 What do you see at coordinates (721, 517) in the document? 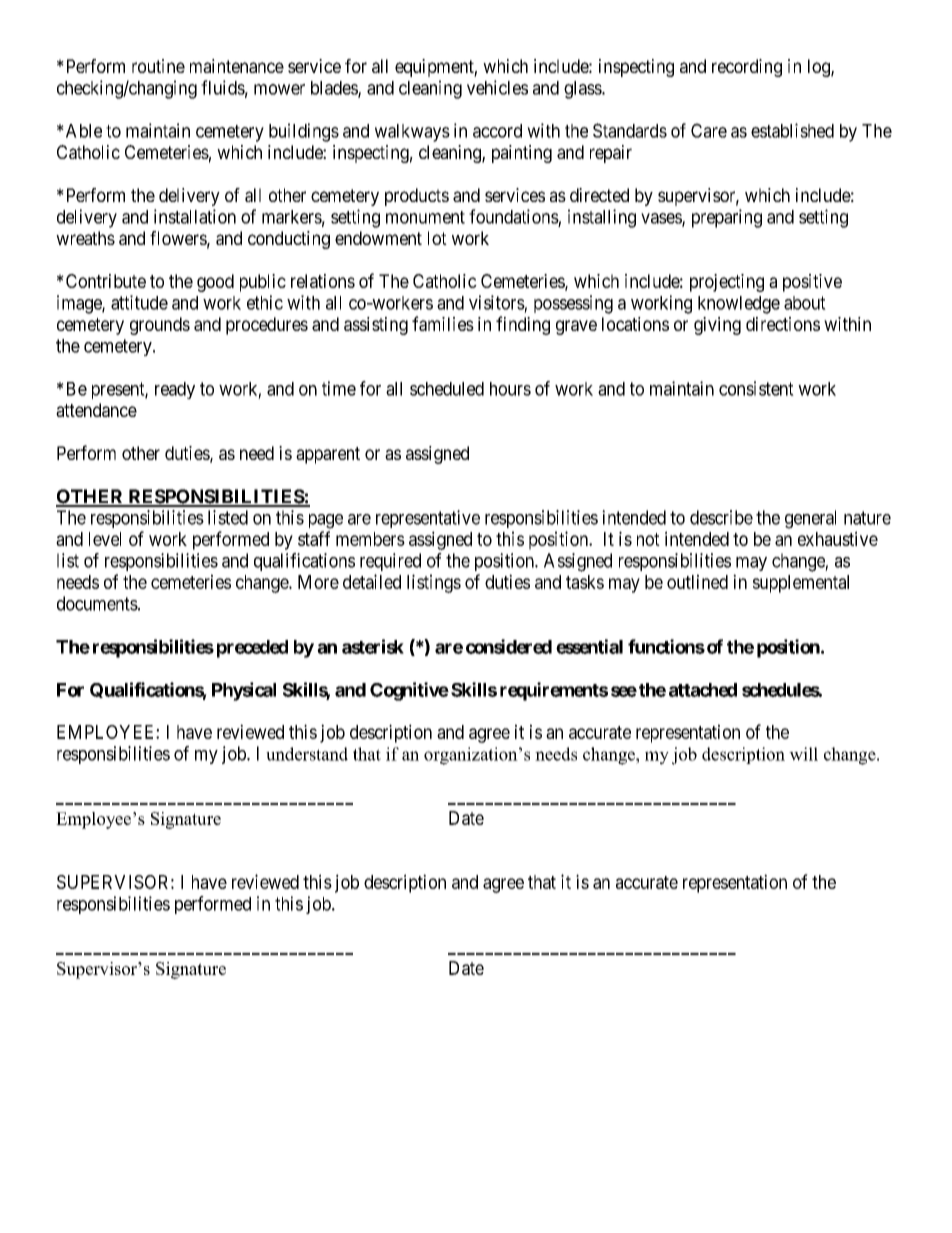
I see `describe` at bounding box center [721, 517].
